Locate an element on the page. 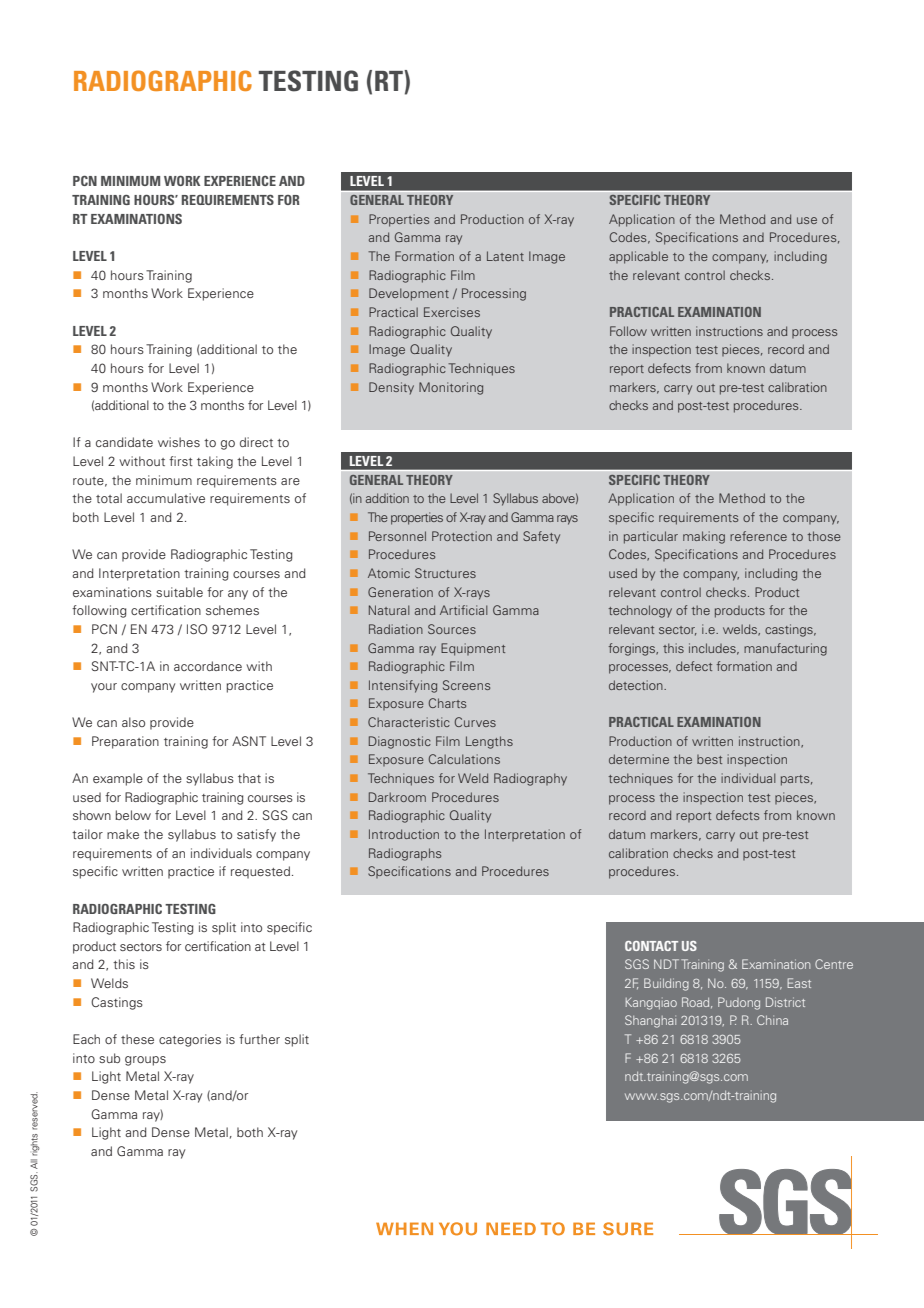 The width and height of the document is (924, 1308). manufacturing is located at coordinates (785, 649).
